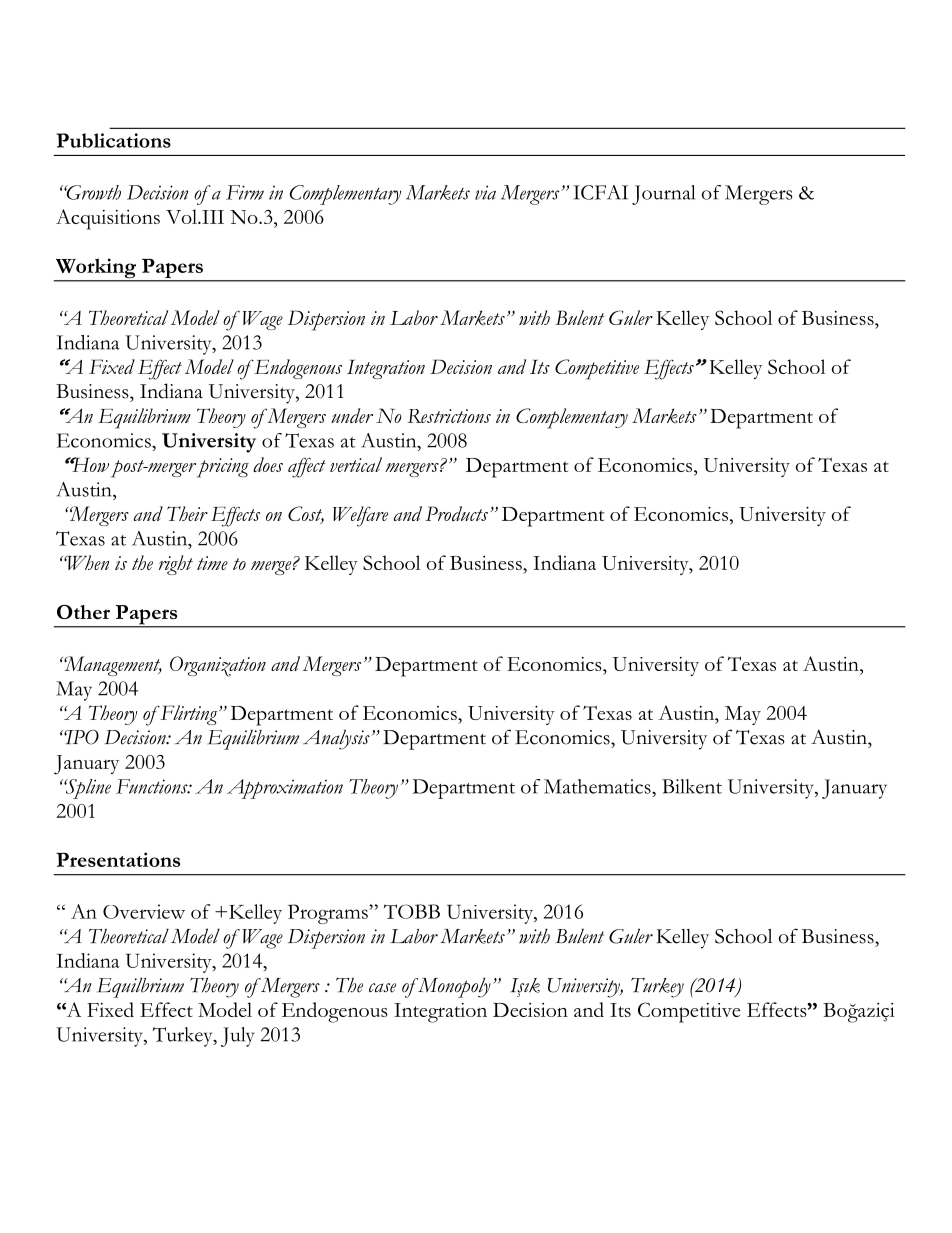  I want to click on Welfare, so click(360, 516).
